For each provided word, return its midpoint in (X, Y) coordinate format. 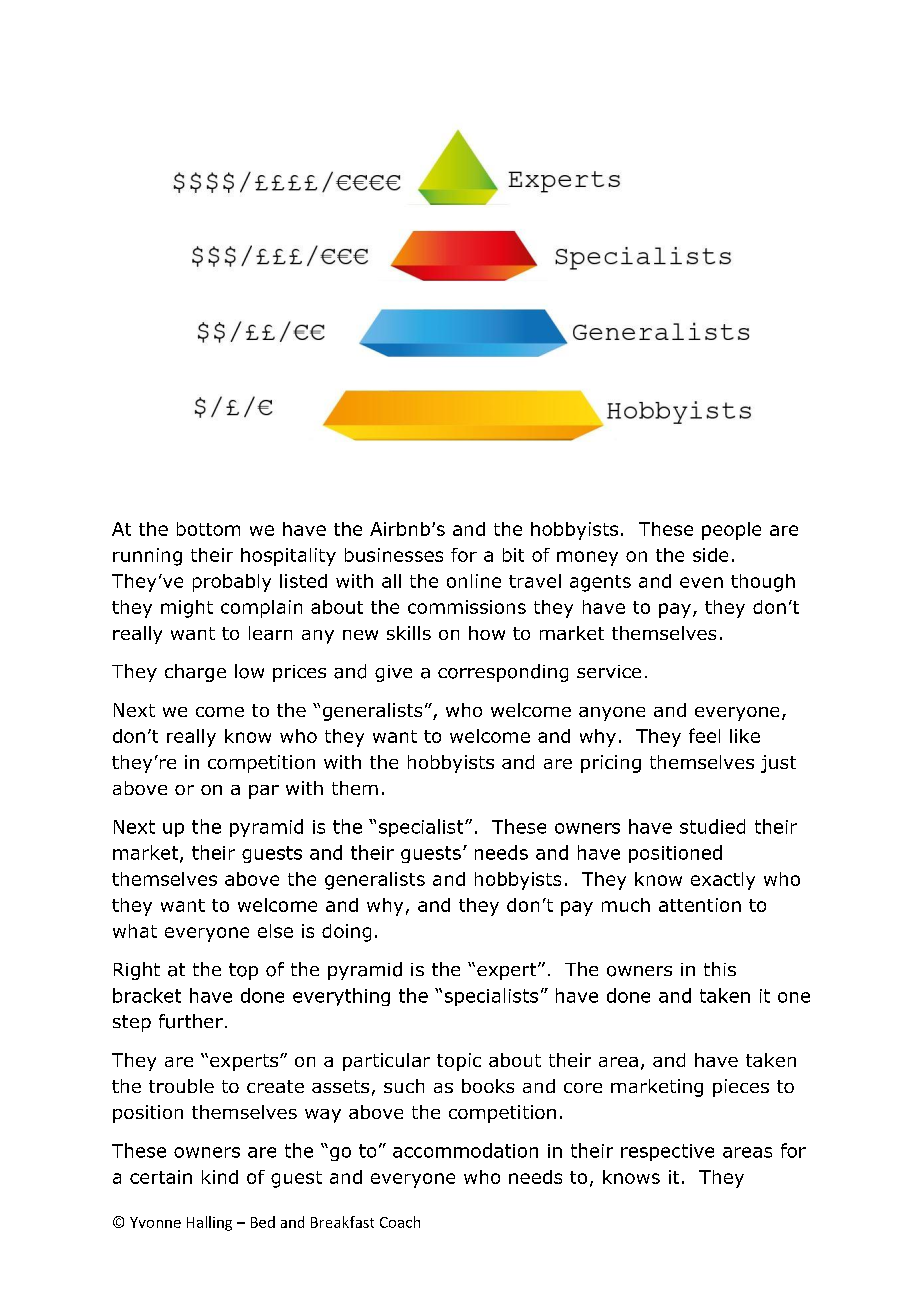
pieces (741, 1088)
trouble (181, 1086)
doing (346, 933)
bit (513, 555)
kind (220, 1177)
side (710, 555)
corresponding (503, 673)
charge (195, 673)
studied (712, 826)
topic (459, 1062)
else (275, 931)
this (720, 969)
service (609, 671)
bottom (208, 529)
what (135, 931)
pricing (611, 764)
